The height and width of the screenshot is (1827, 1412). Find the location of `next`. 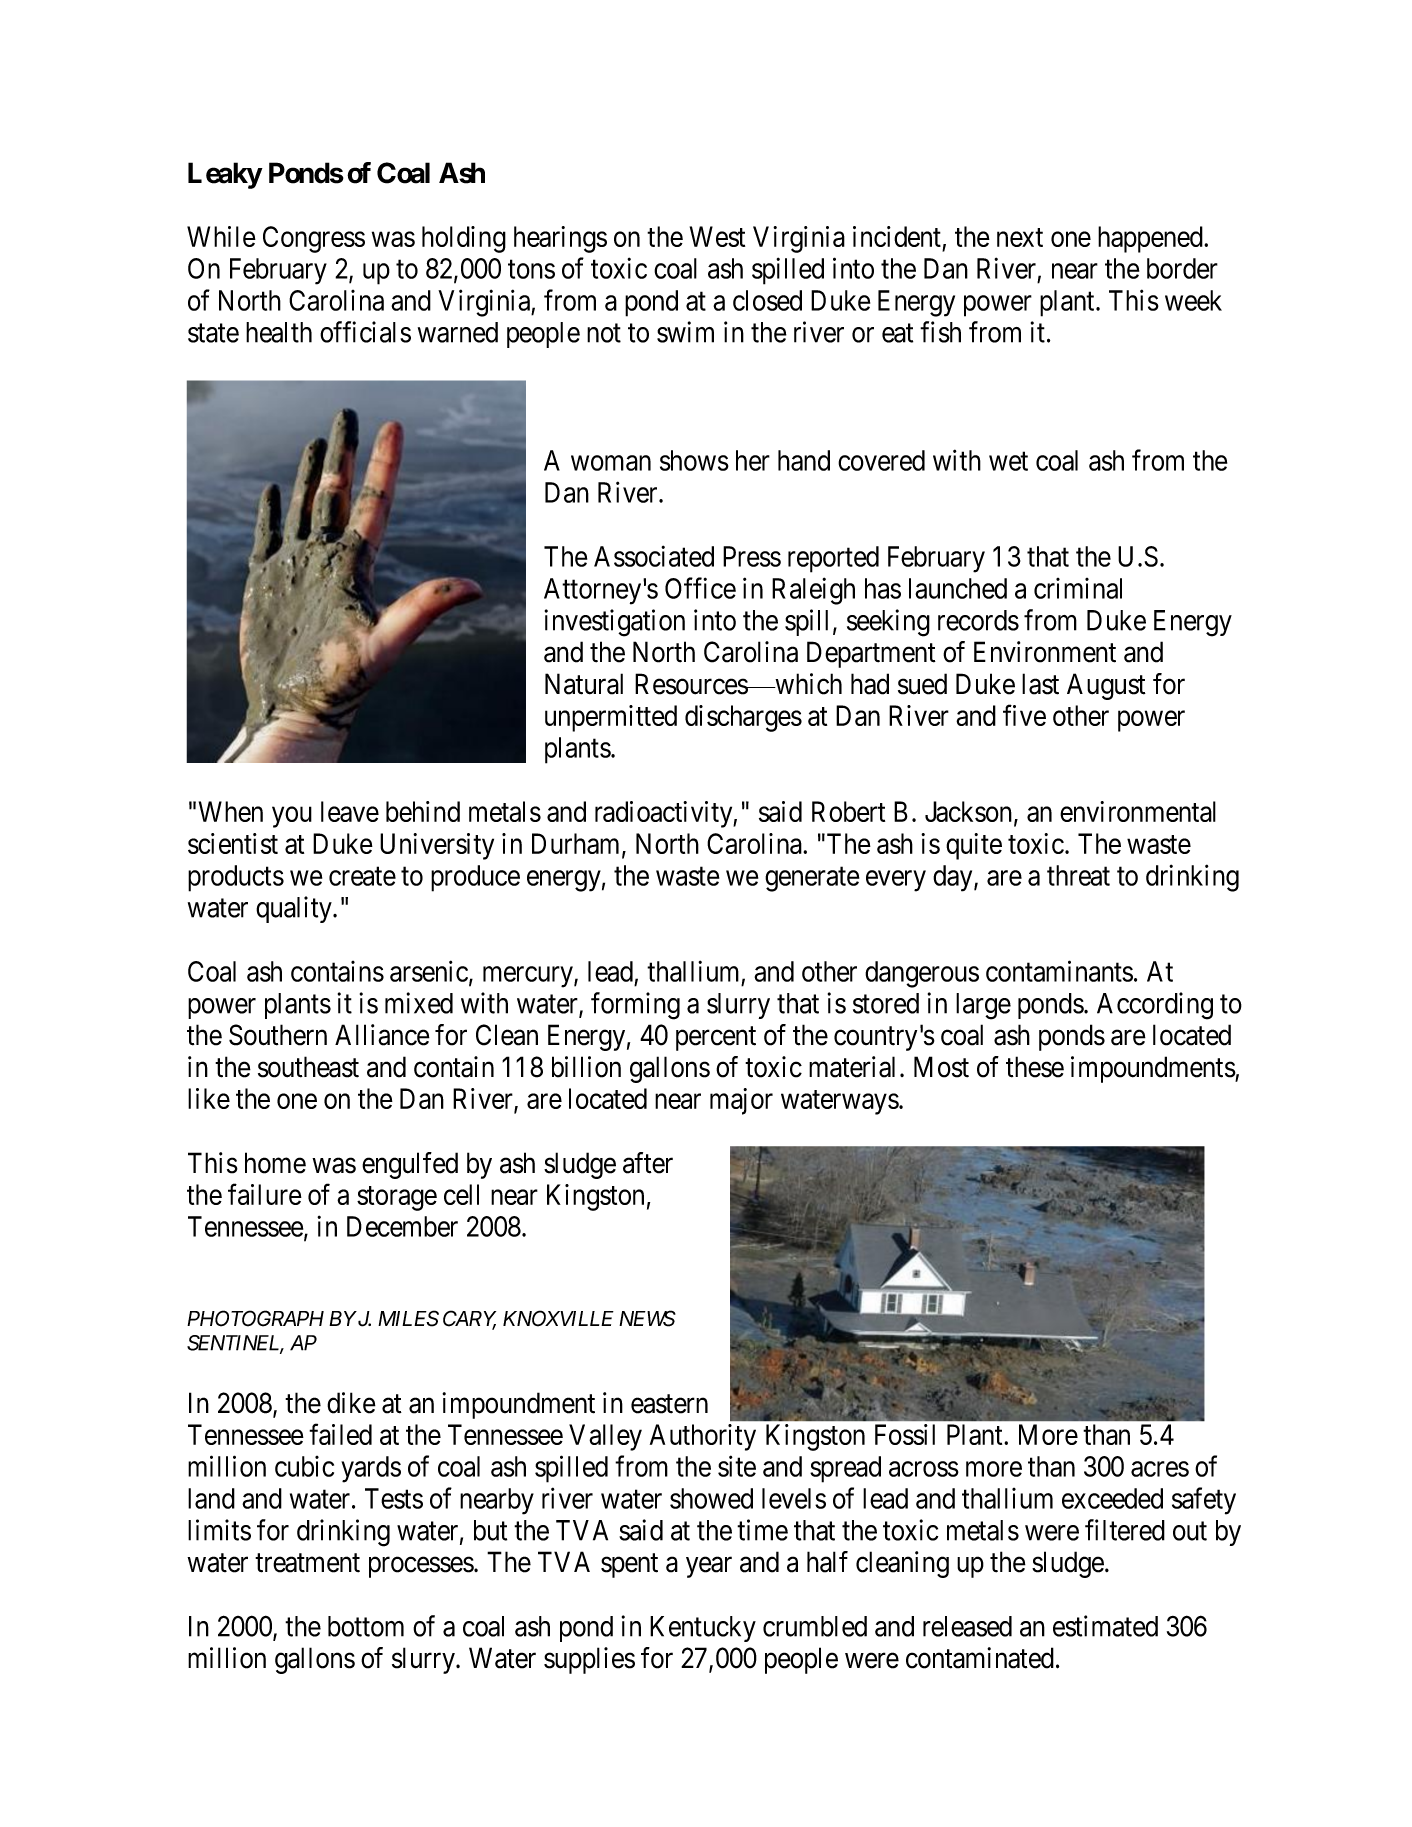

next is located at coordinates (1020, 237).
